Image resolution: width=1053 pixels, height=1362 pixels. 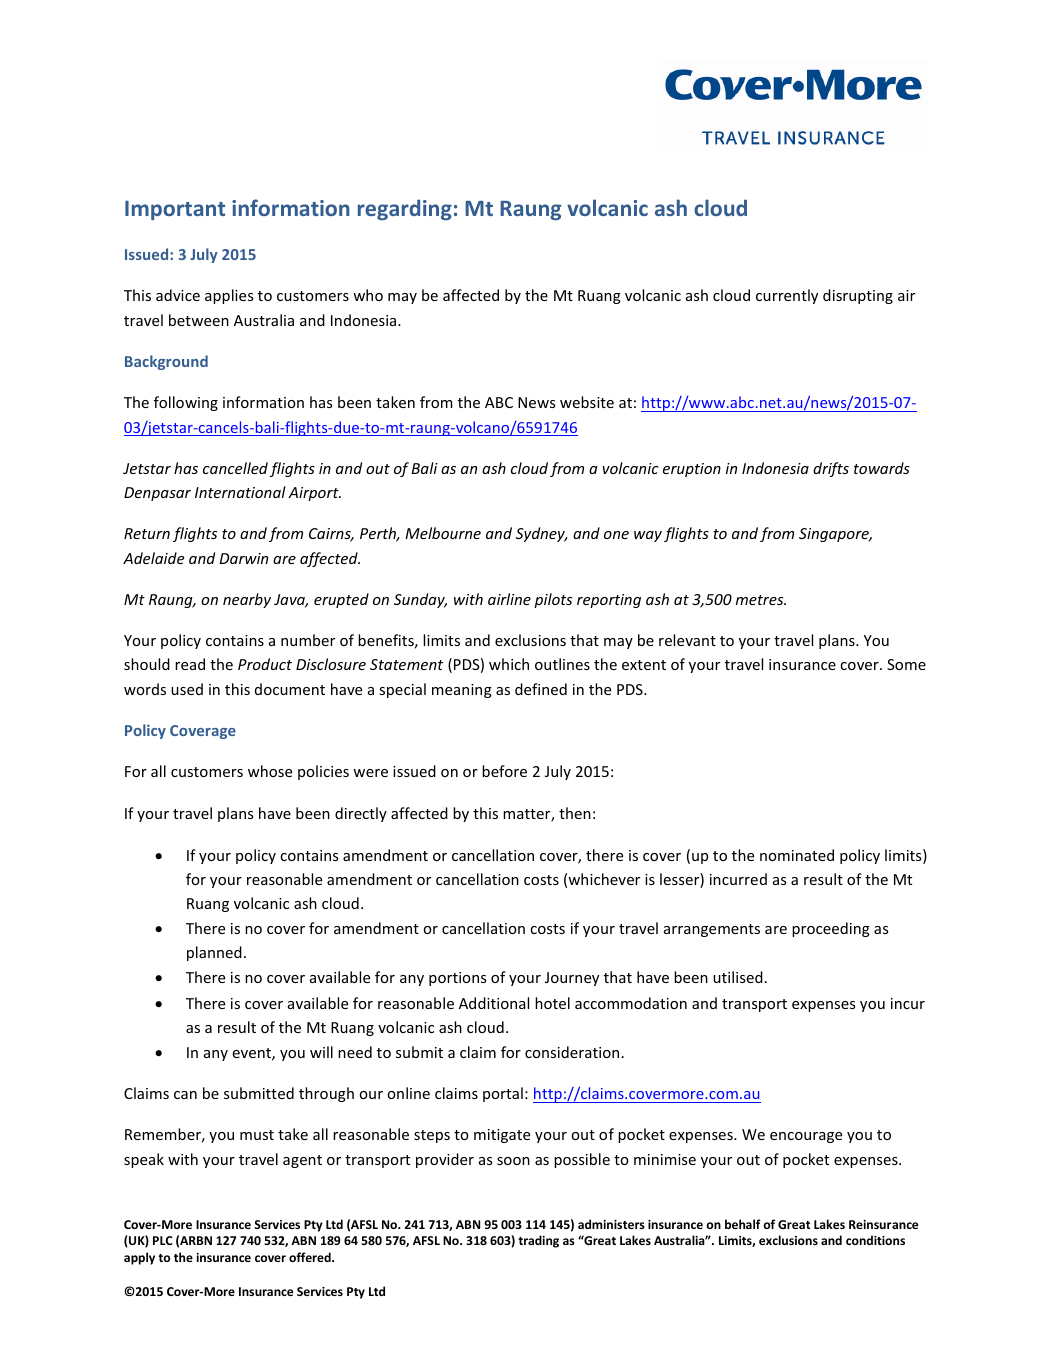 I want to click on Journey, so click(x=572, y=979).
